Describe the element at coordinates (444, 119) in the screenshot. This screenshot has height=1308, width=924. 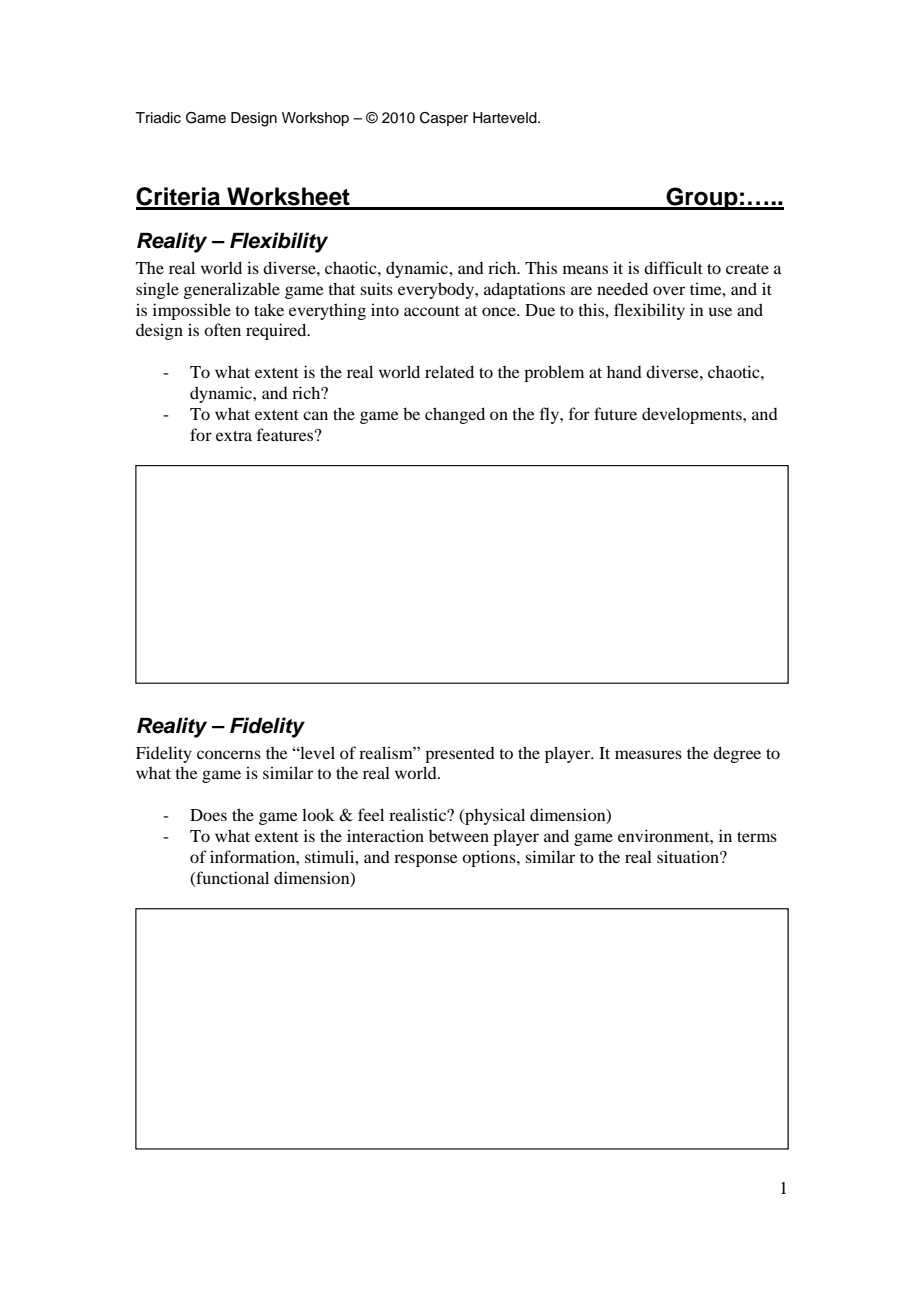
I see `Casper` at that location.
